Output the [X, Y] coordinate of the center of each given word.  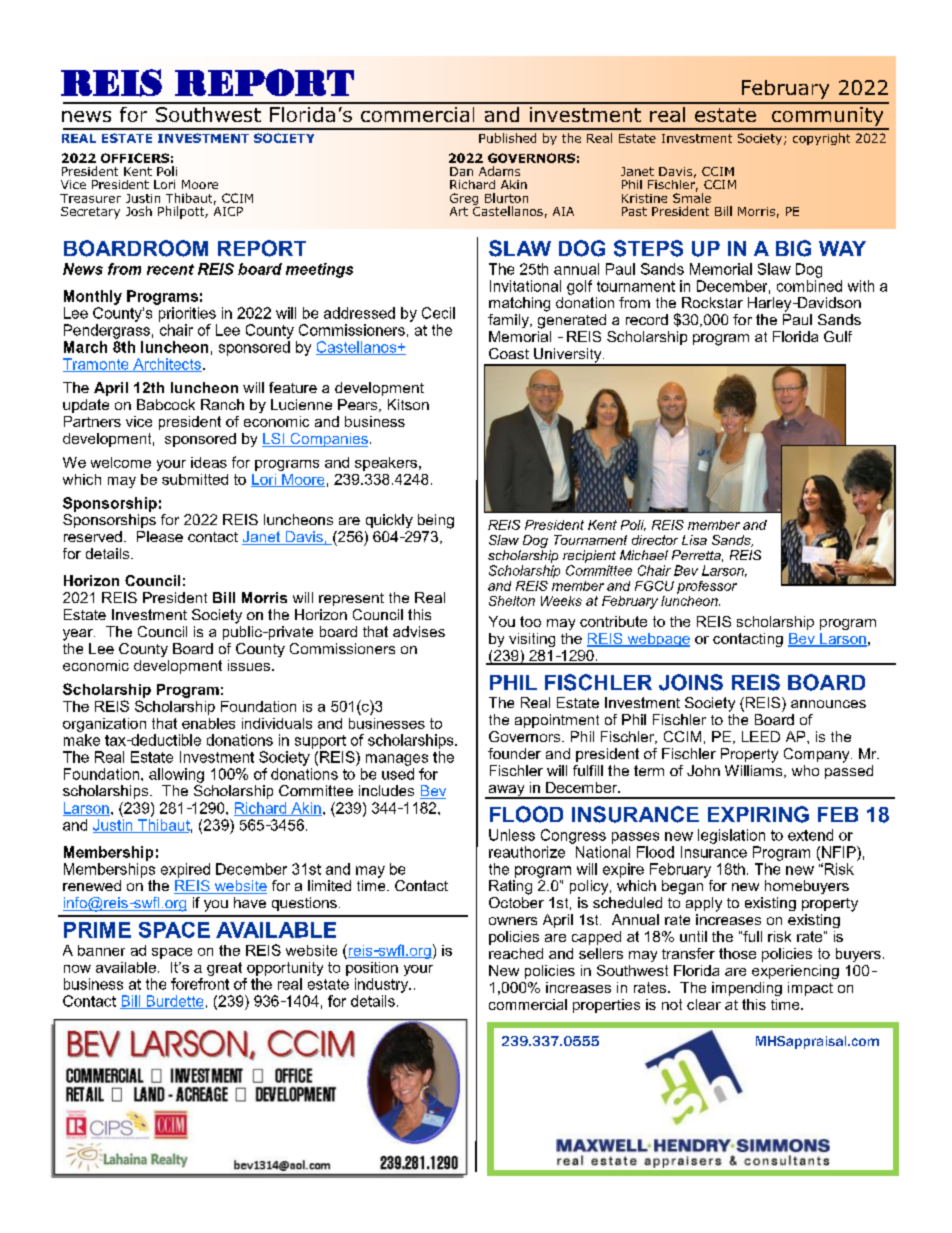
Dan [461, 171]
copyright [821, 139]
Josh [139, 211]
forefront [200, 984]
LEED [761, 736]
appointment [557, 721]
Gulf [838, 336]
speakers [386, 464]
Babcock [166, 404]
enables [208, 723]
